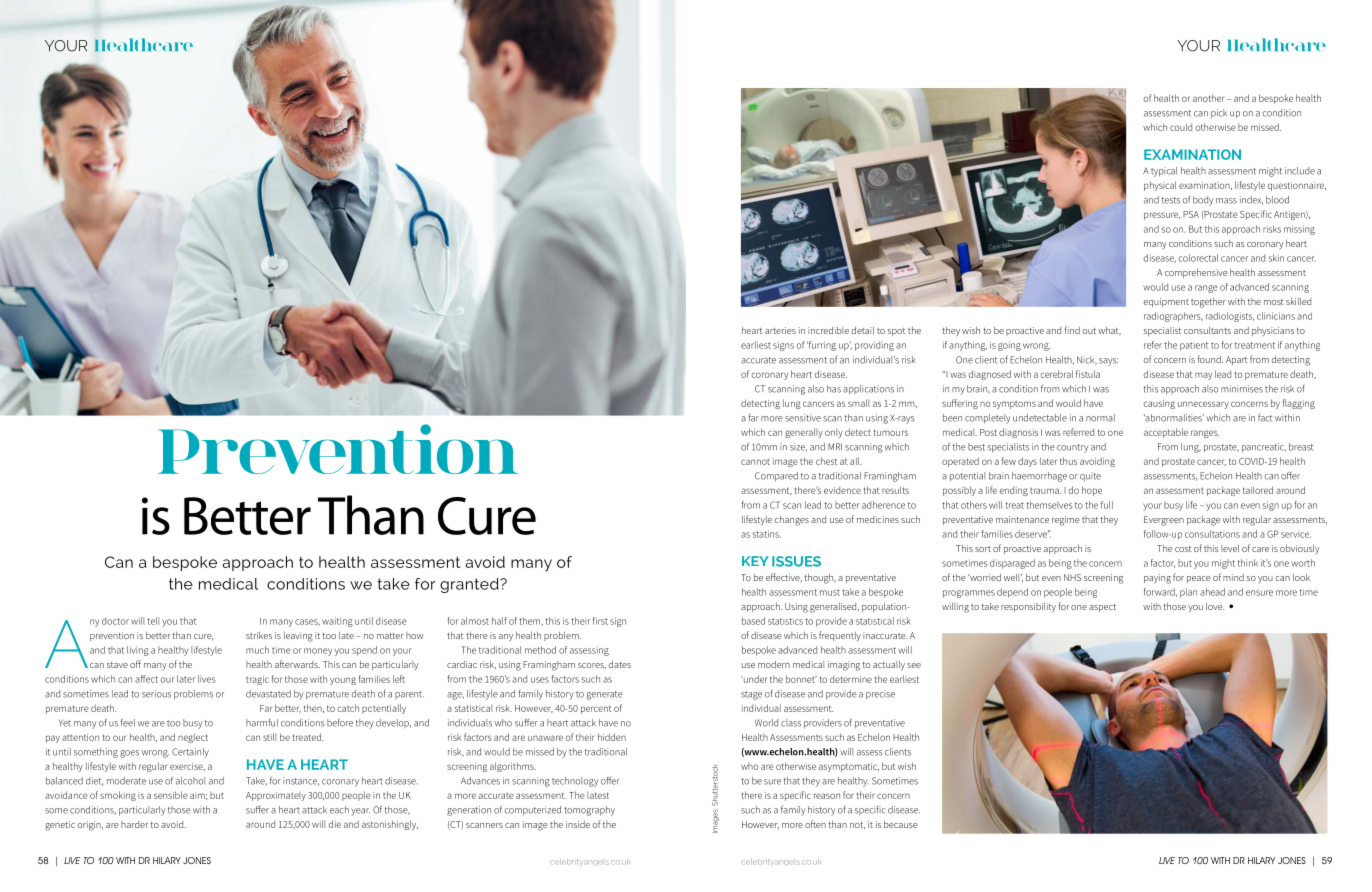  I want to click on arteries, so click(780, 330).
